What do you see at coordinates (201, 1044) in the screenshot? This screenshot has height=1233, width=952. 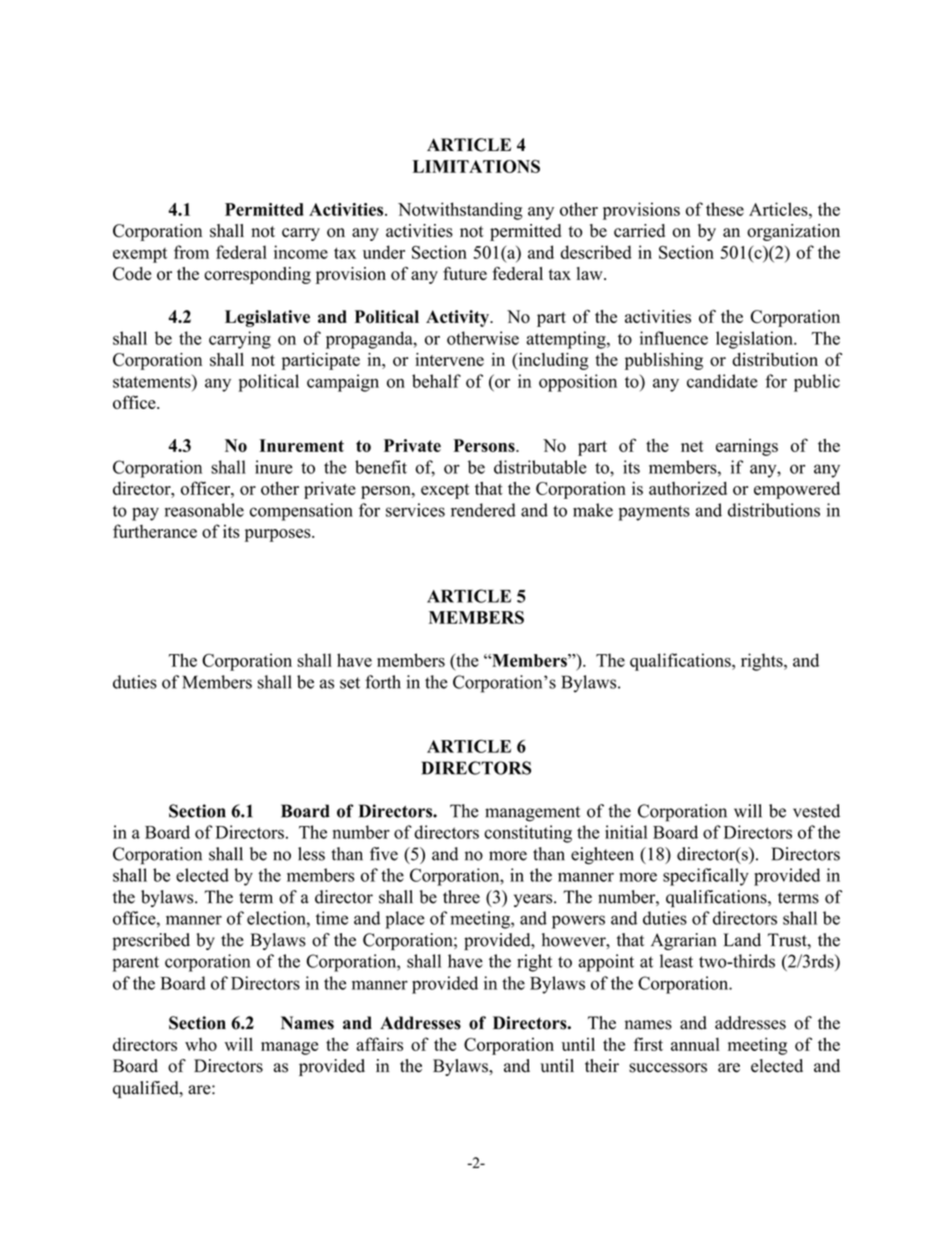 I see `who` at bounding box center [201, 1044].
